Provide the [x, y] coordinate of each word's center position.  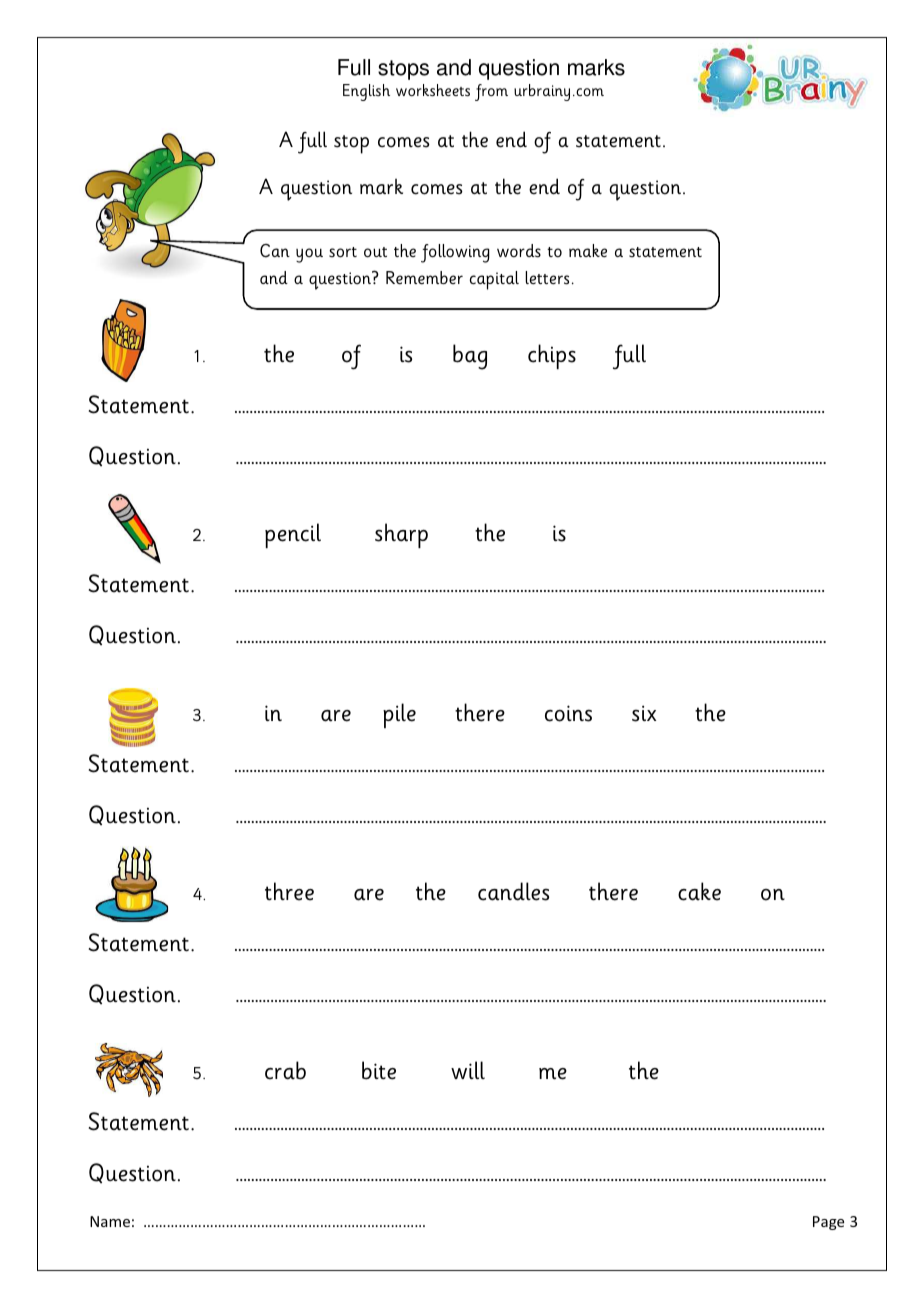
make [588, 250]
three [289, 891]
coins [568, 713]
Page [828, 1223]
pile [399, 715]
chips [552, 356]
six [644, 713]
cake [699, 891]
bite [379, 1070]
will [468, 1070]
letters [547, 278]
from [491, 92]
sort [343, 252]
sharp [401, 535]
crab [285, 1070]
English [366, 92]
